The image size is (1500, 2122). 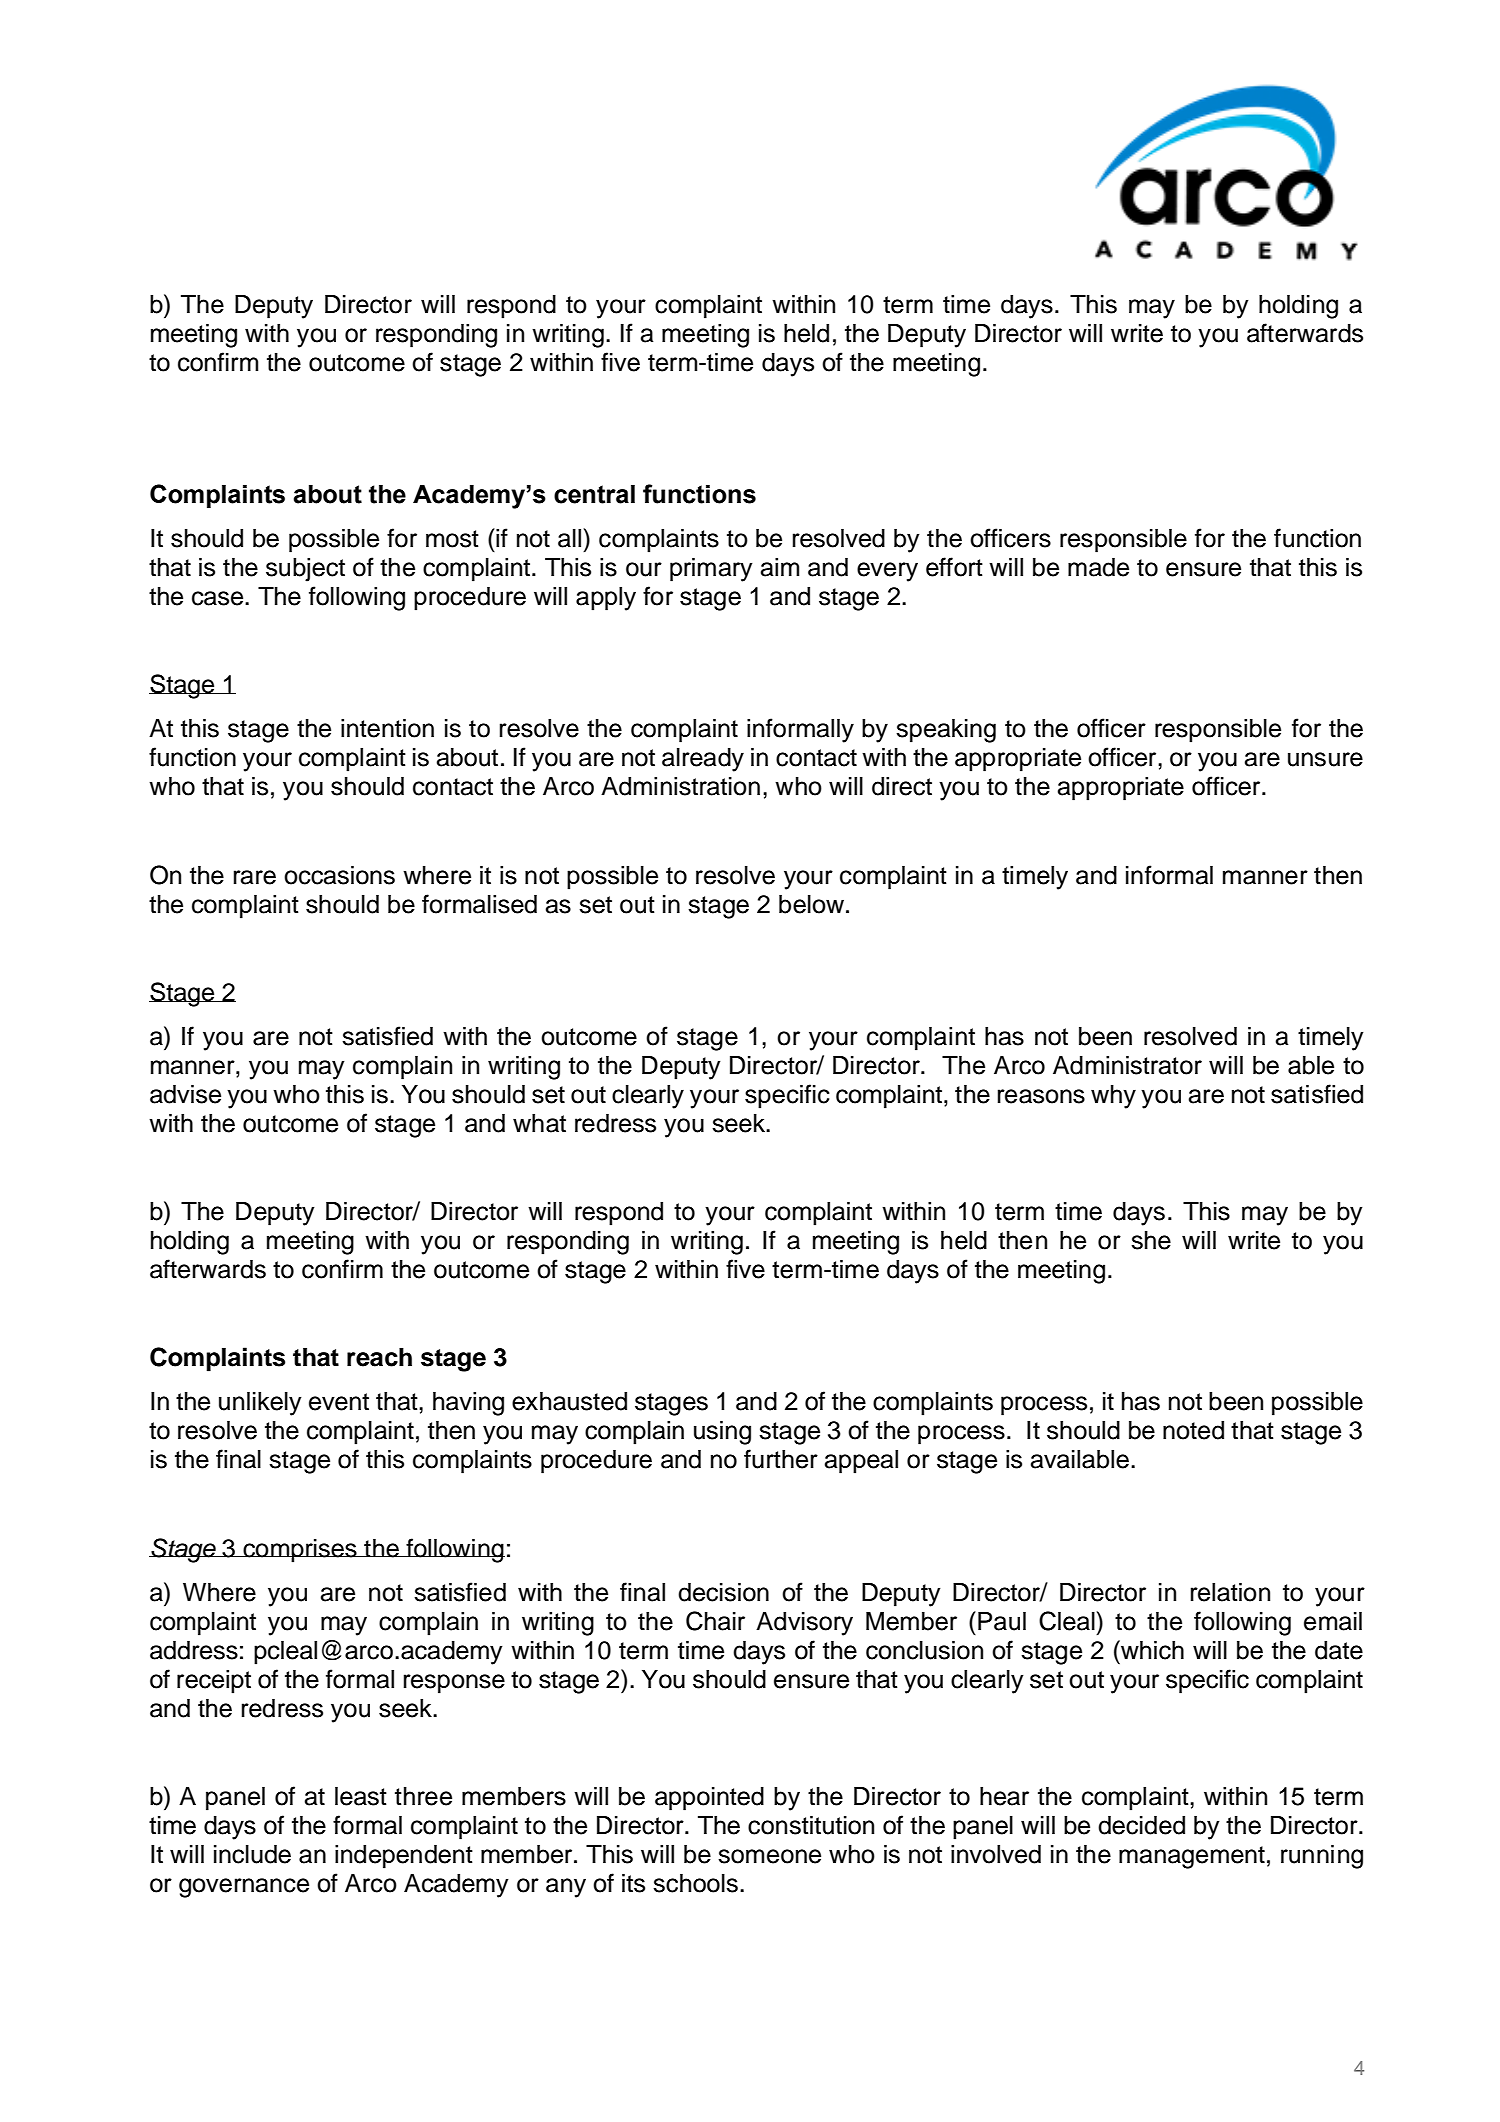 What do you see at coordinates (252, 1854) in the image?
I see `include` at bounding box center [252, 1854].
